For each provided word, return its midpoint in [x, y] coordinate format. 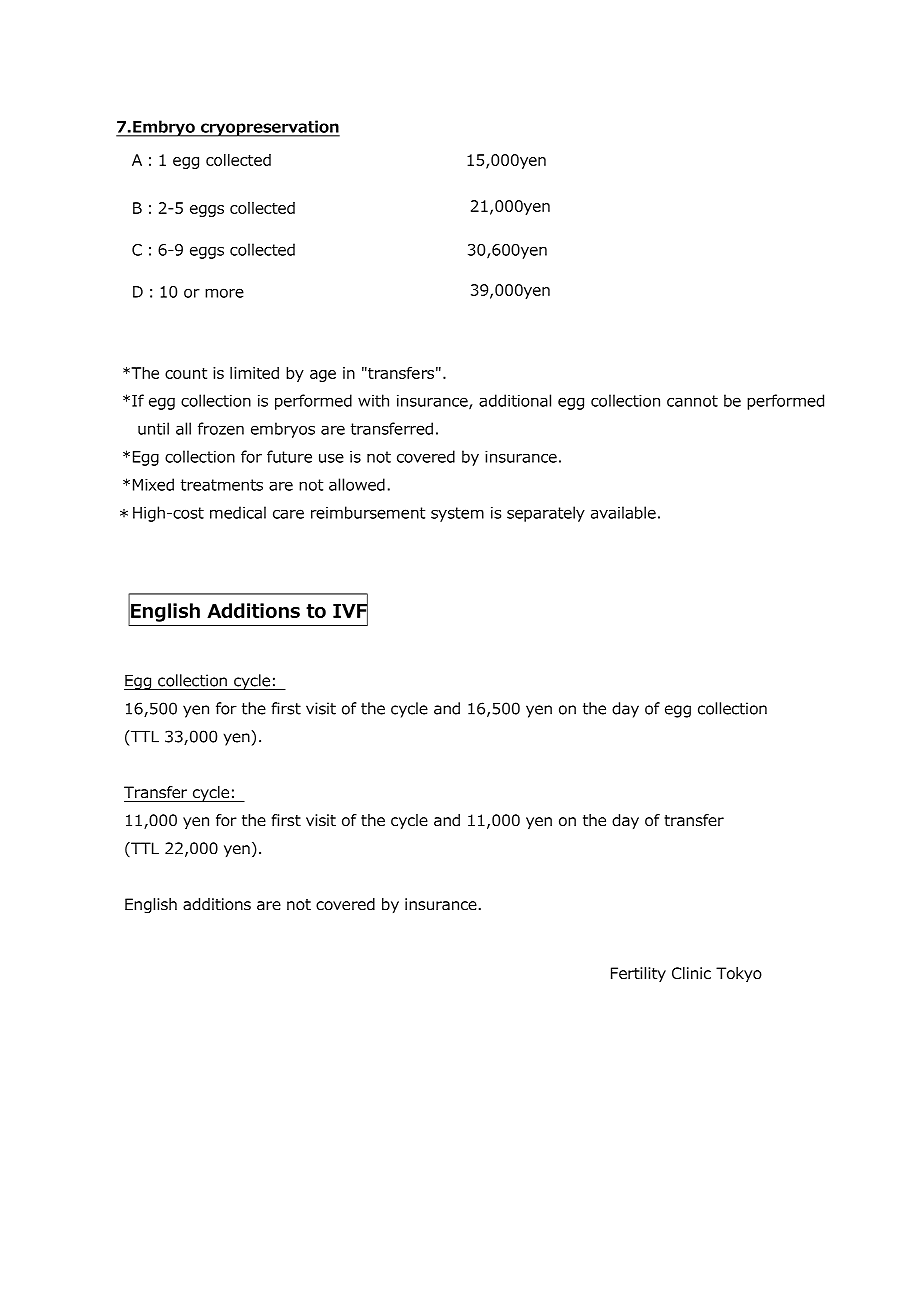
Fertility [638, 974]
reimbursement [368, 512]
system [457, 514]
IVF [350, 610]
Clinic [691, 973]
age [323, 376]
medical [238, 512]
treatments [222, 485]
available [623, 512]
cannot [692, 401]
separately [546, 514]
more [224, 293]
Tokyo [739, 974]
